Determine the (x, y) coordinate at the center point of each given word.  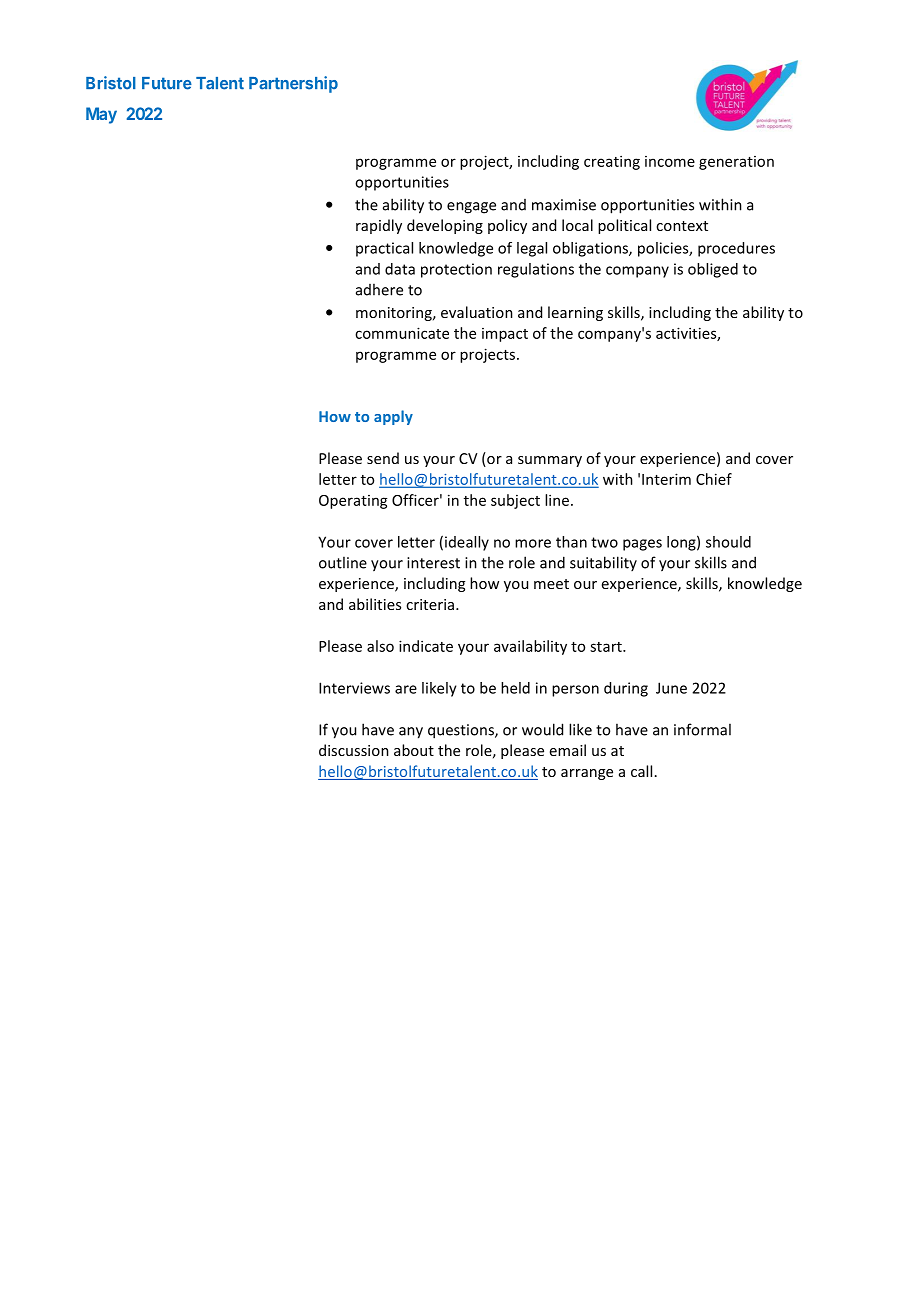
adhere (379, 289)
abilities (375, 604)
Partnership (293, 84)
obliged (713, 270)
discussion (354, 750)
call (641, 771)
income (670, 161)
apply (393, 417)
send (383, 458)
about (414, 750)
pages (642, 545)
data (400, 269)
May (101, 115)
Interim (666, 479)
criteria (431, 604)
